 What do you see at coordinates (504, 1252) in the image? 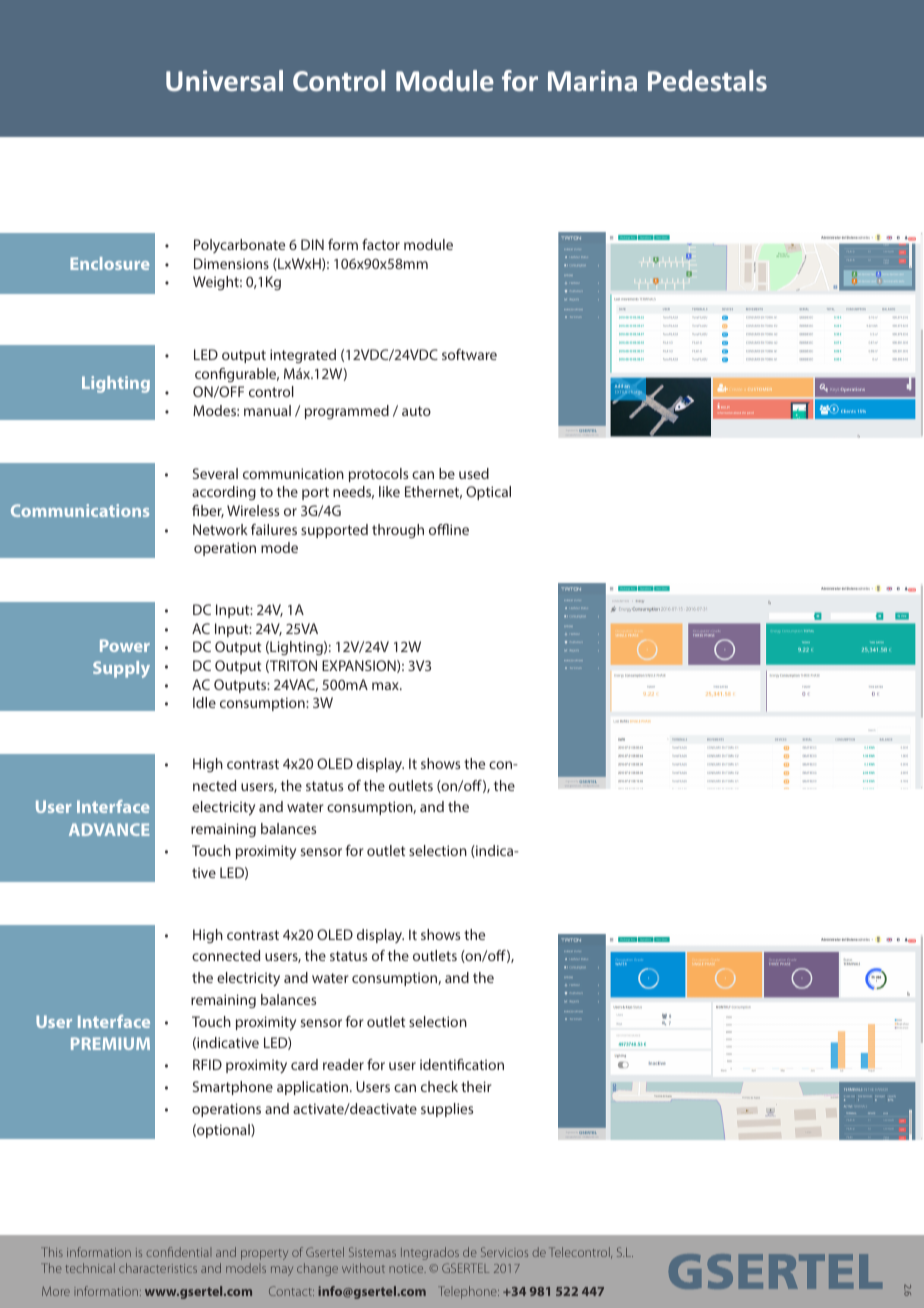
I see `Servicios` at bounding box center [504, 1252].
